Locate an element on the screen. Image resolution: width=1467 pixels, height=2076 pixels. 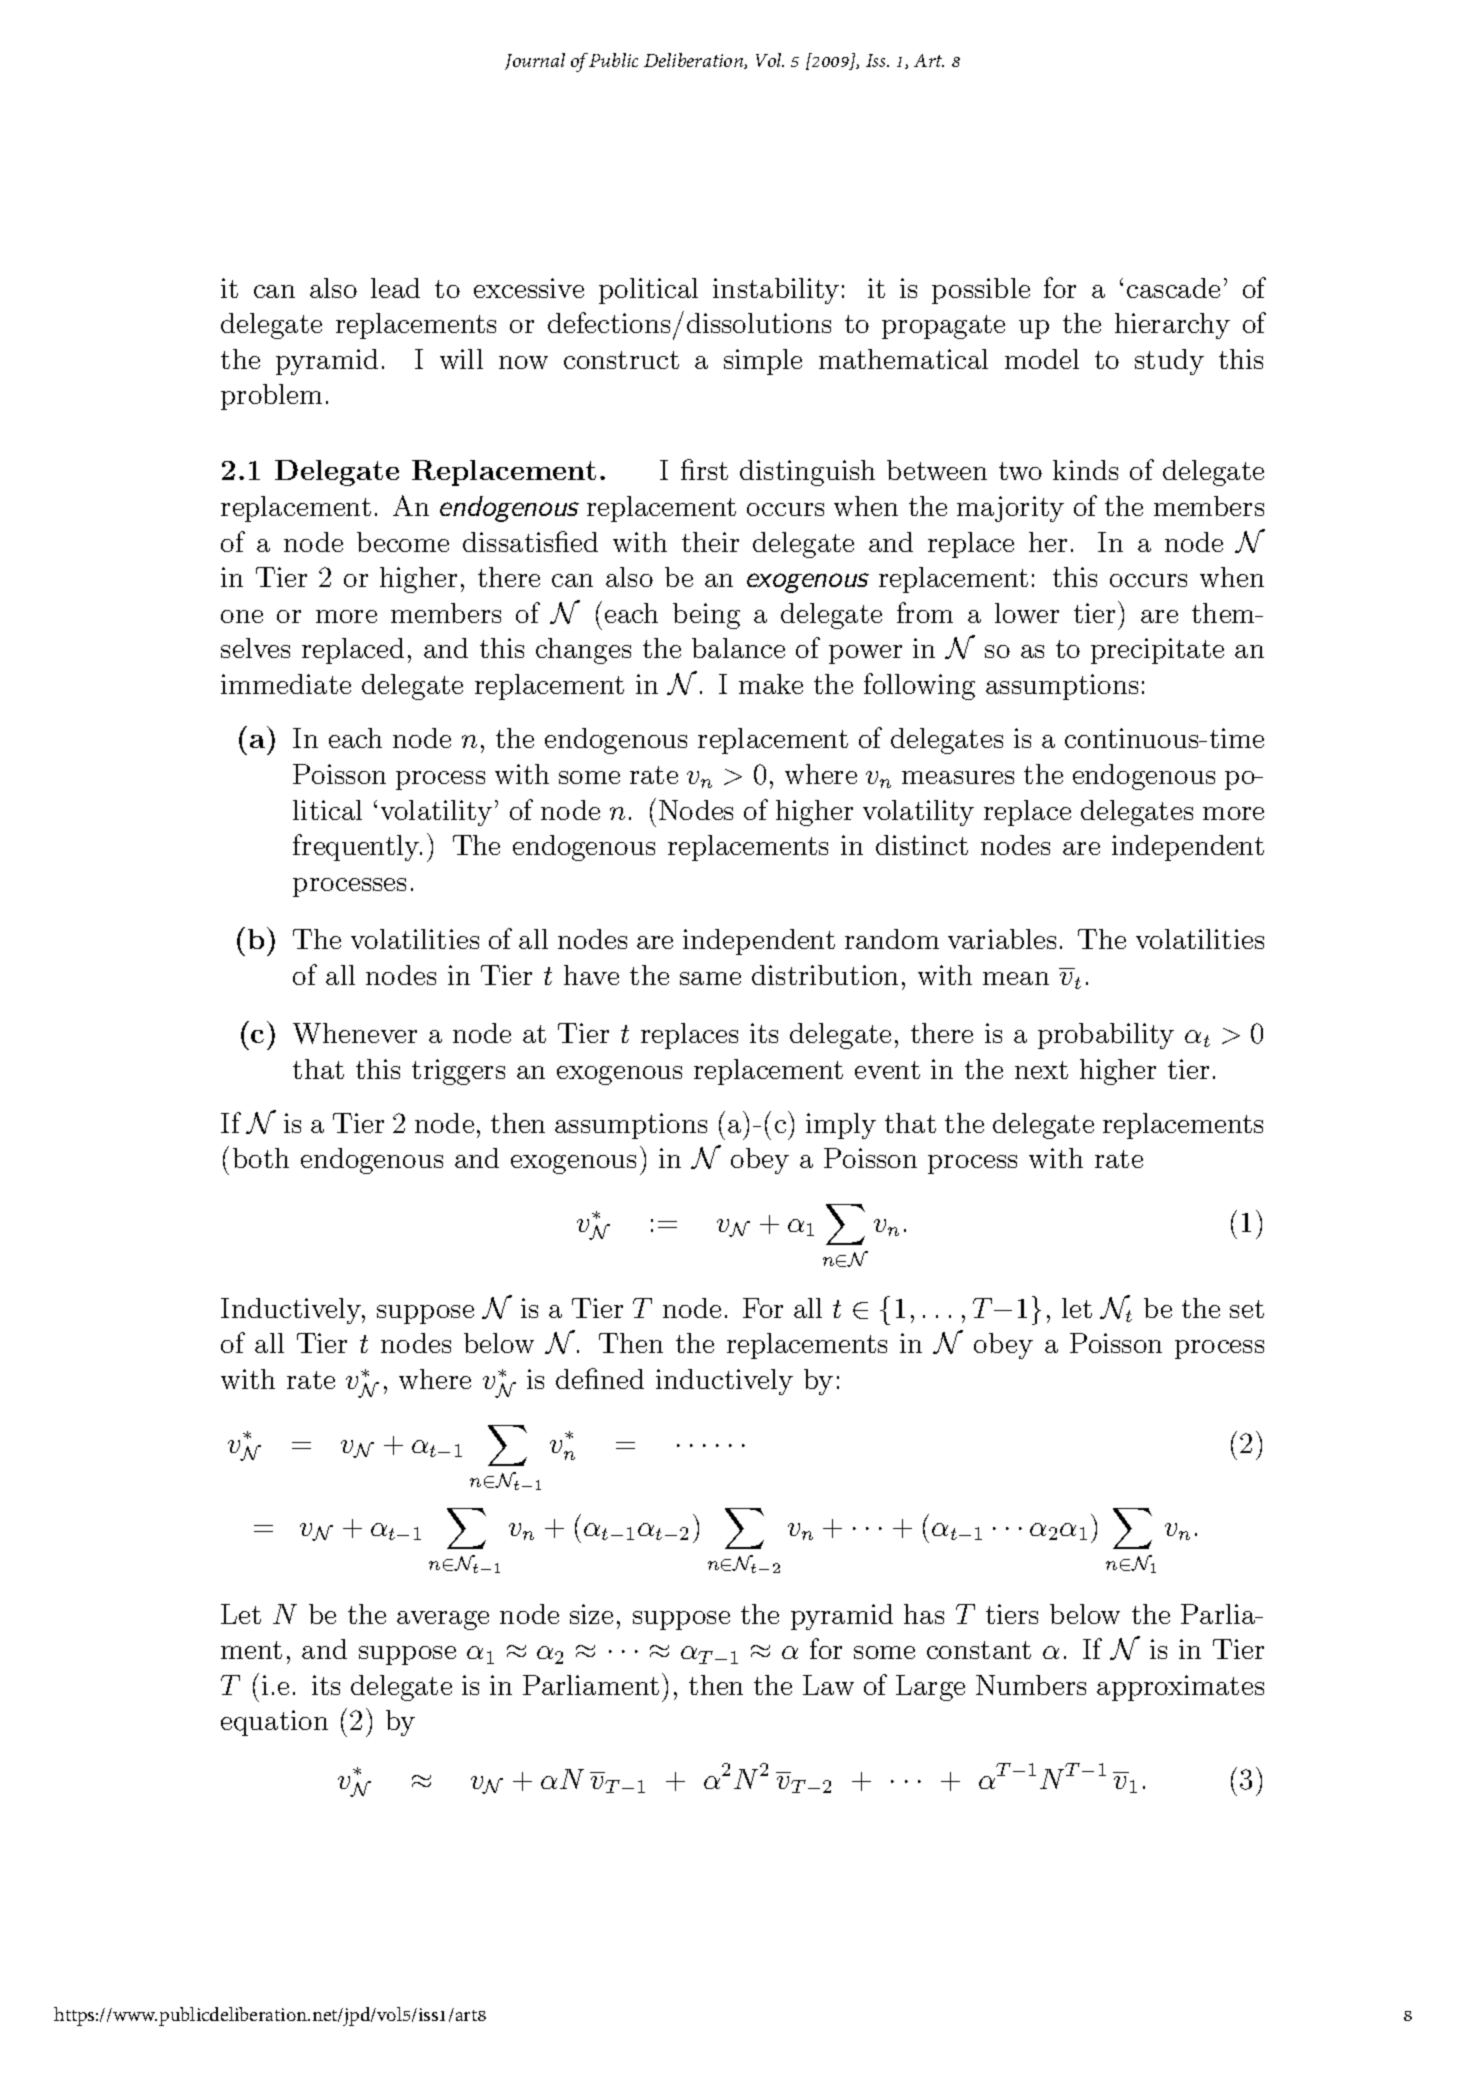
Law is located at coordinates (828, 1685).
